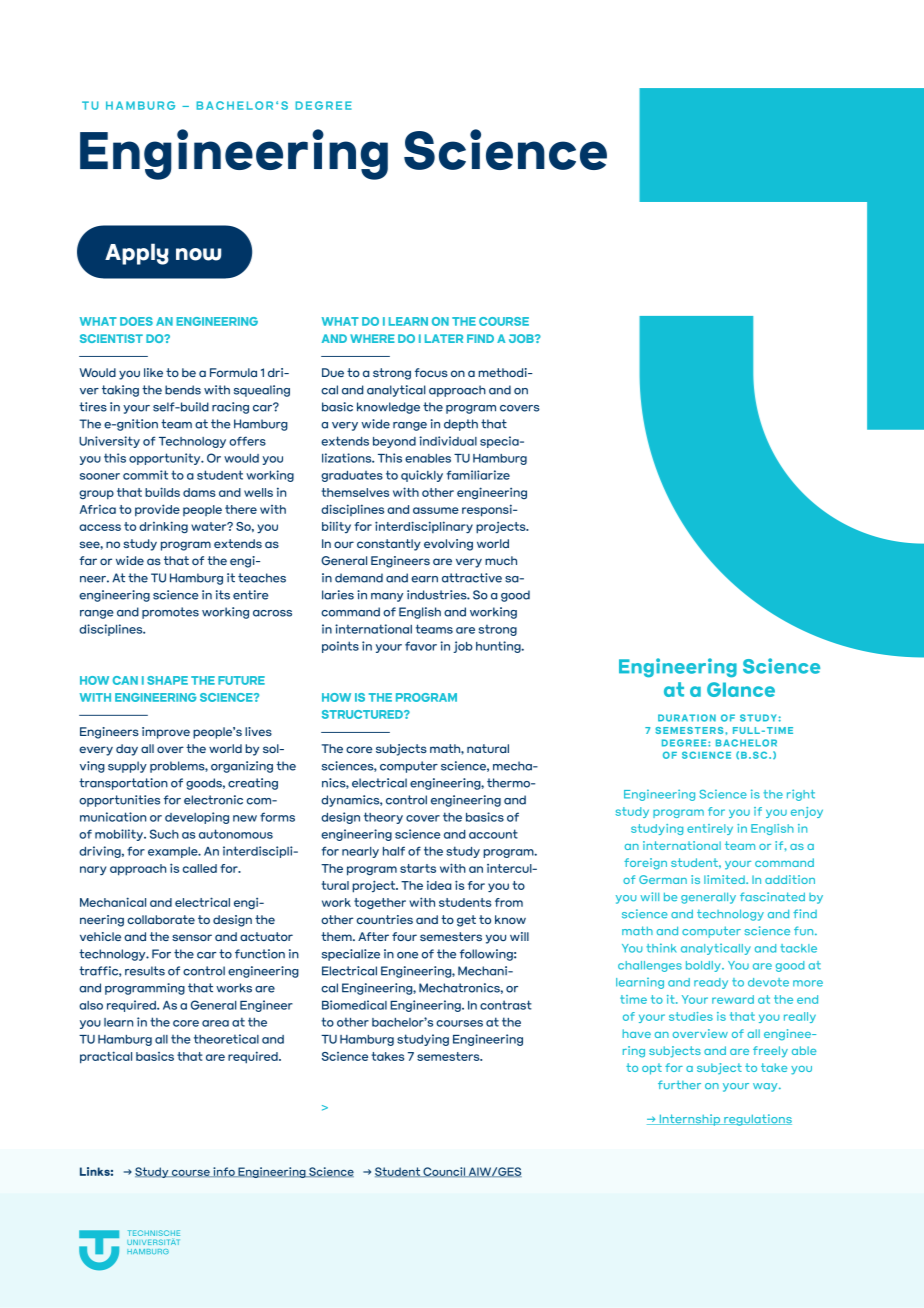 This screenshot has width=924, height=1308. I want to click on improve, so click(166, 733).
